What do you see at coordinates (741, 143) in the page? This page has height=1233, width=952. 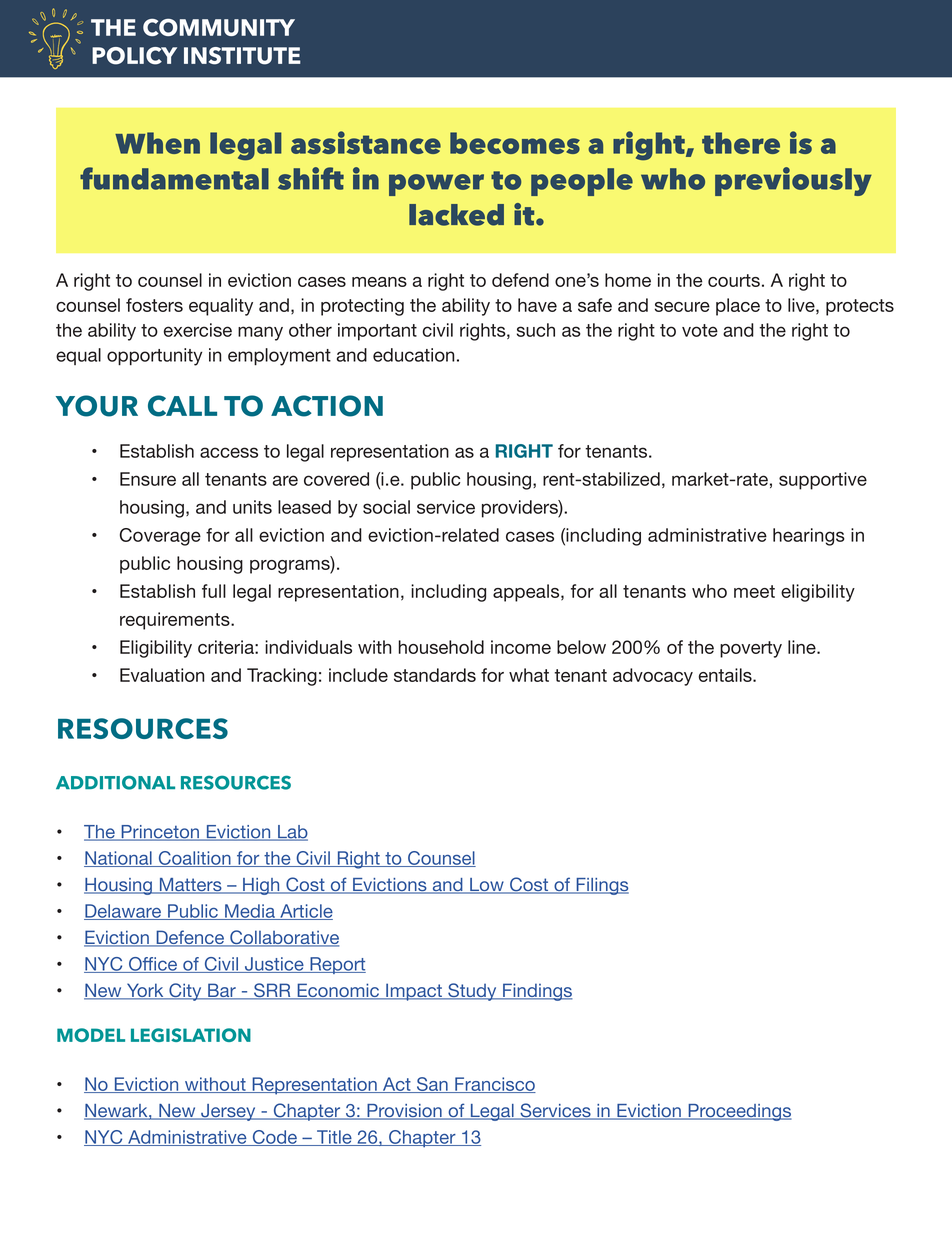 I see `there` at bounding box center [741, 143].
